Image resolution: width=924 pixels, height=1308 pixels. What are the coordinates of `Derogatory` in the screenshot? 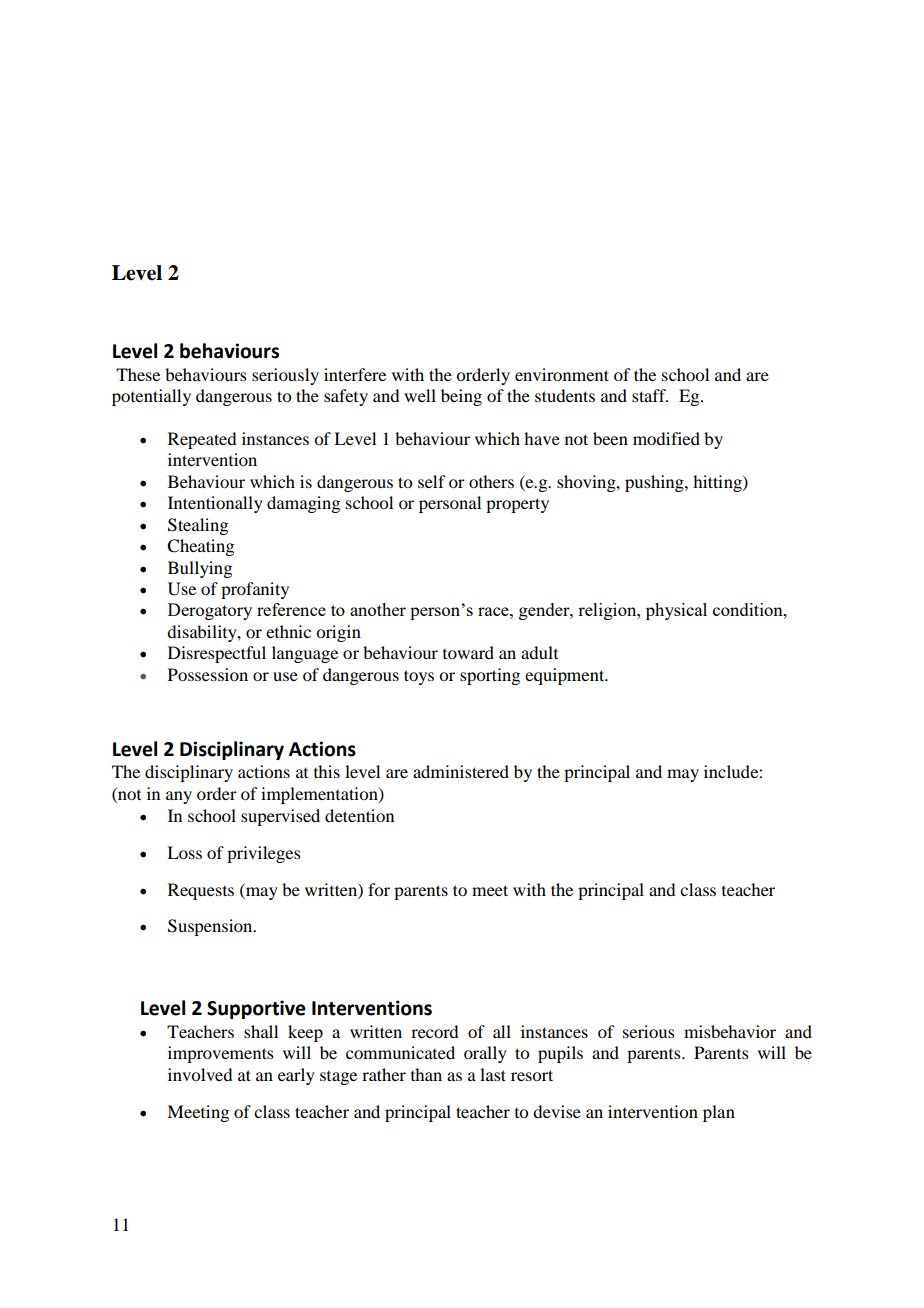 It's located at (210, 611).
